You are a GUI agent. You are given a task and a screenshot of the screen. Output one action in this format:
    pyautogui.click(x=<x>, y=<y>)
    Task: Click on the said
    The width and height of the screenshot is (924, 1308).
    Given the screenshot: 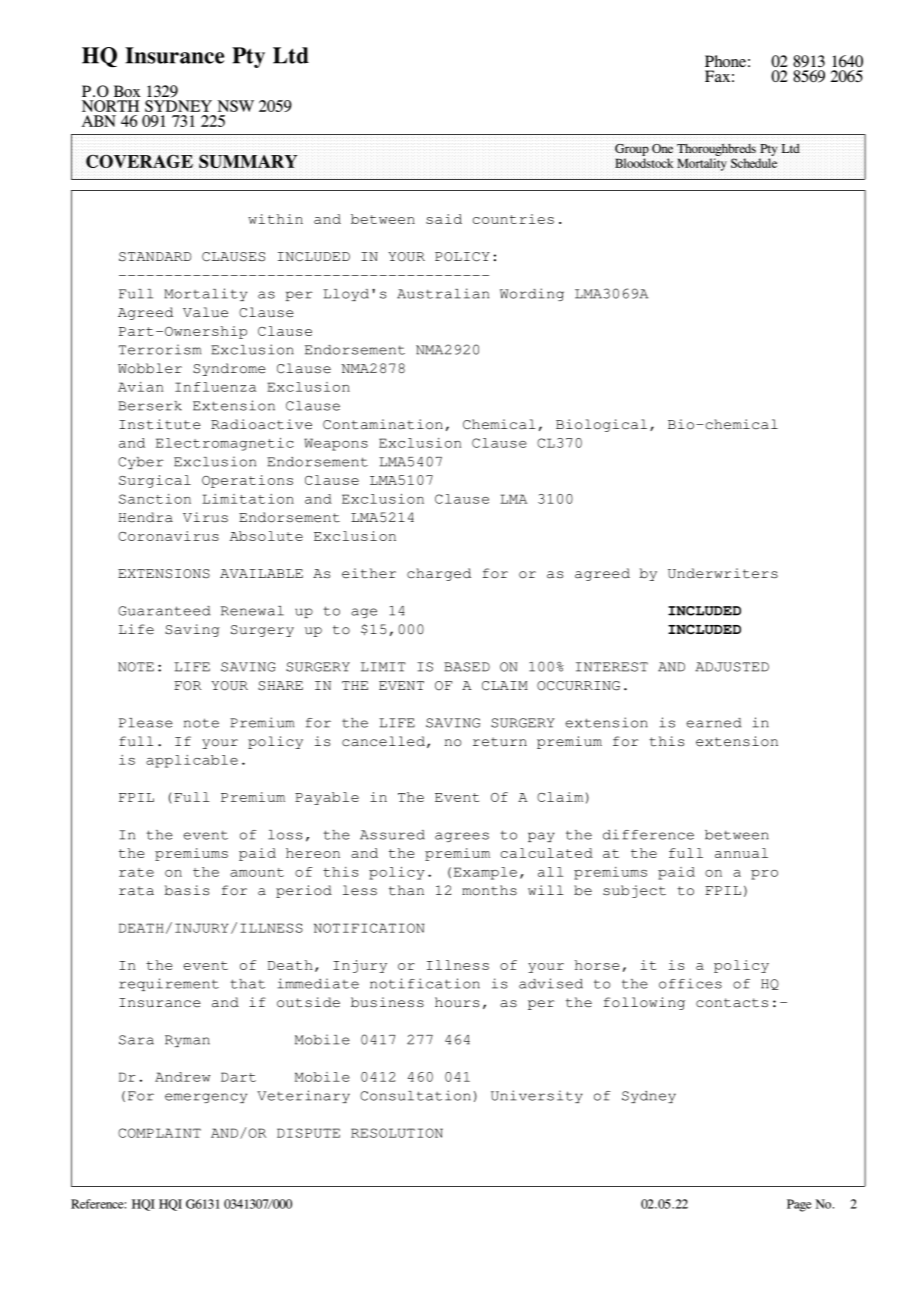 What is the action you would take?
    pyautogui.click(x=444, y=219)
